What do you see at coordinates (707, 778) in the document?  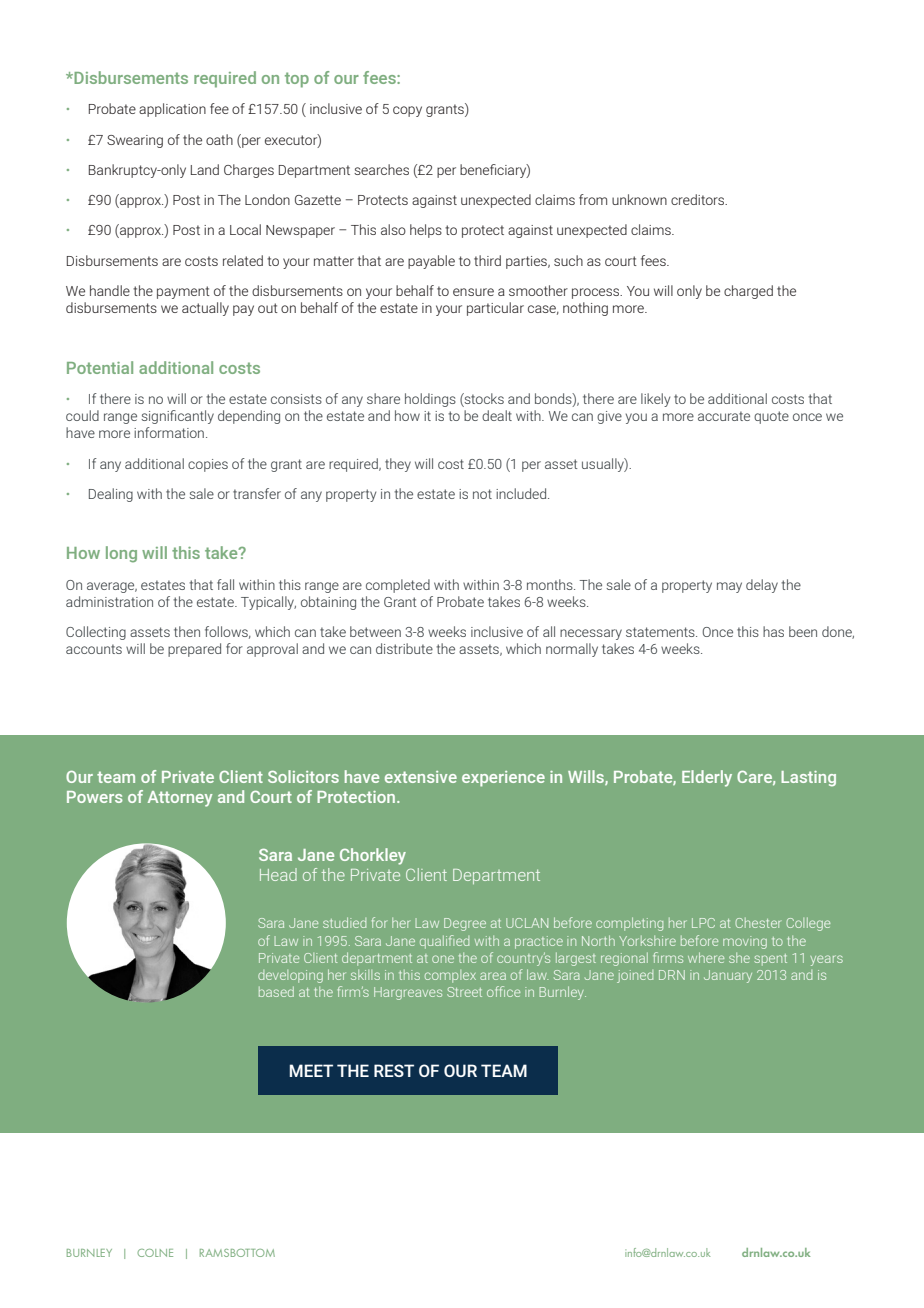 I see `Elderly` at bounding box center [707, 778].
